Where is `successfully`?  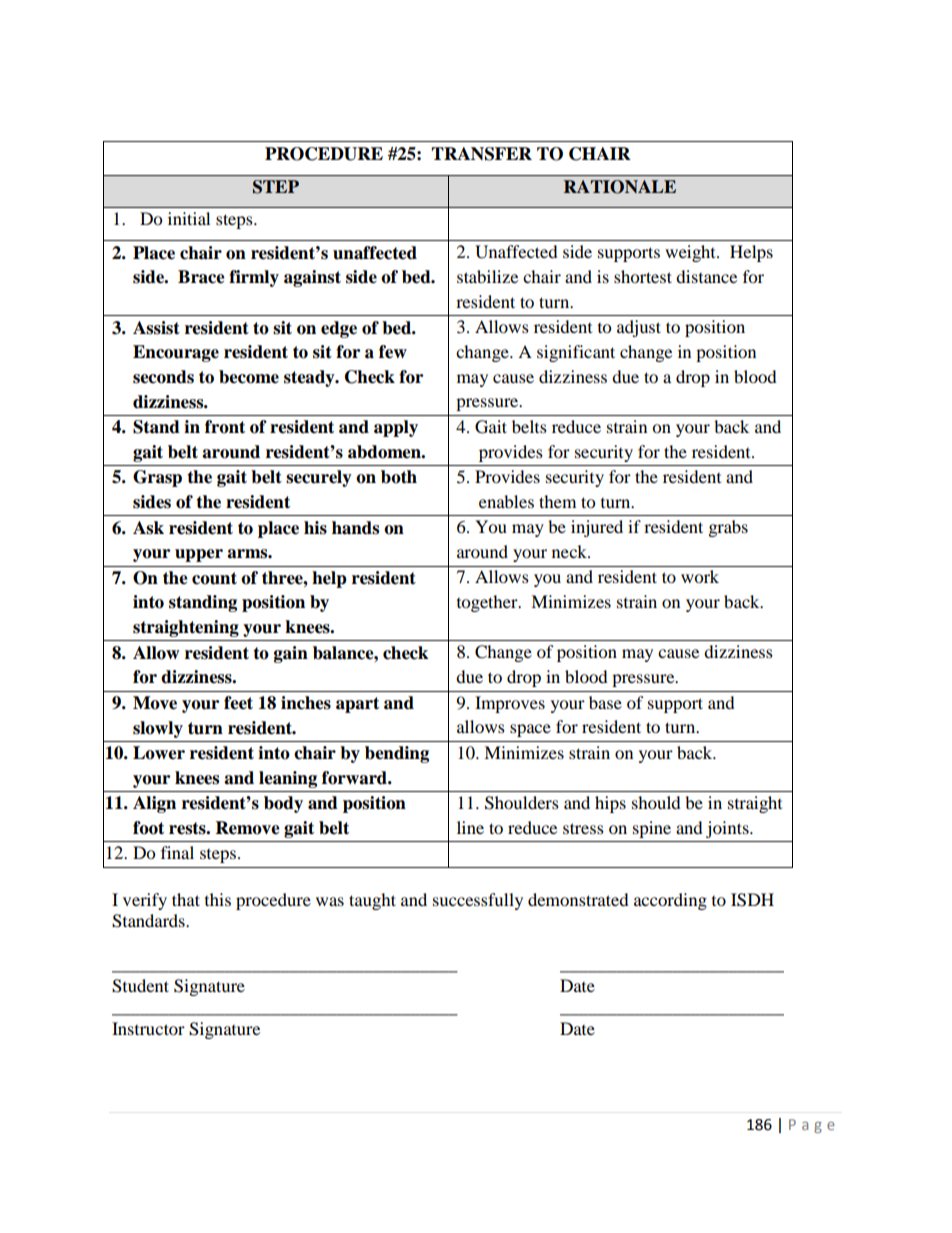
successfully is located at coordinates (478, 901).
